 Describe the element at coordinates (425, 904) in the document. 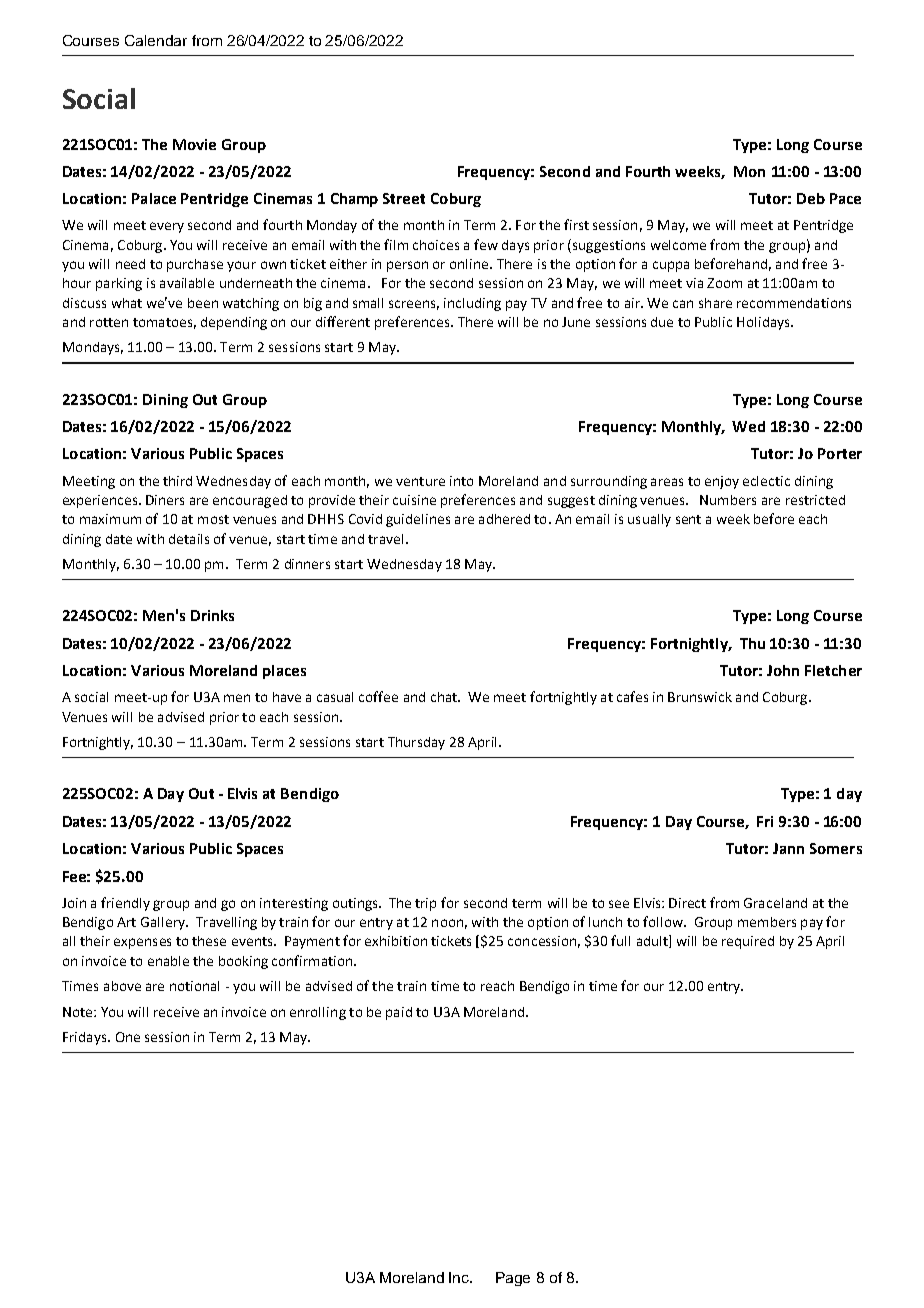

I see `trip` at that location.
